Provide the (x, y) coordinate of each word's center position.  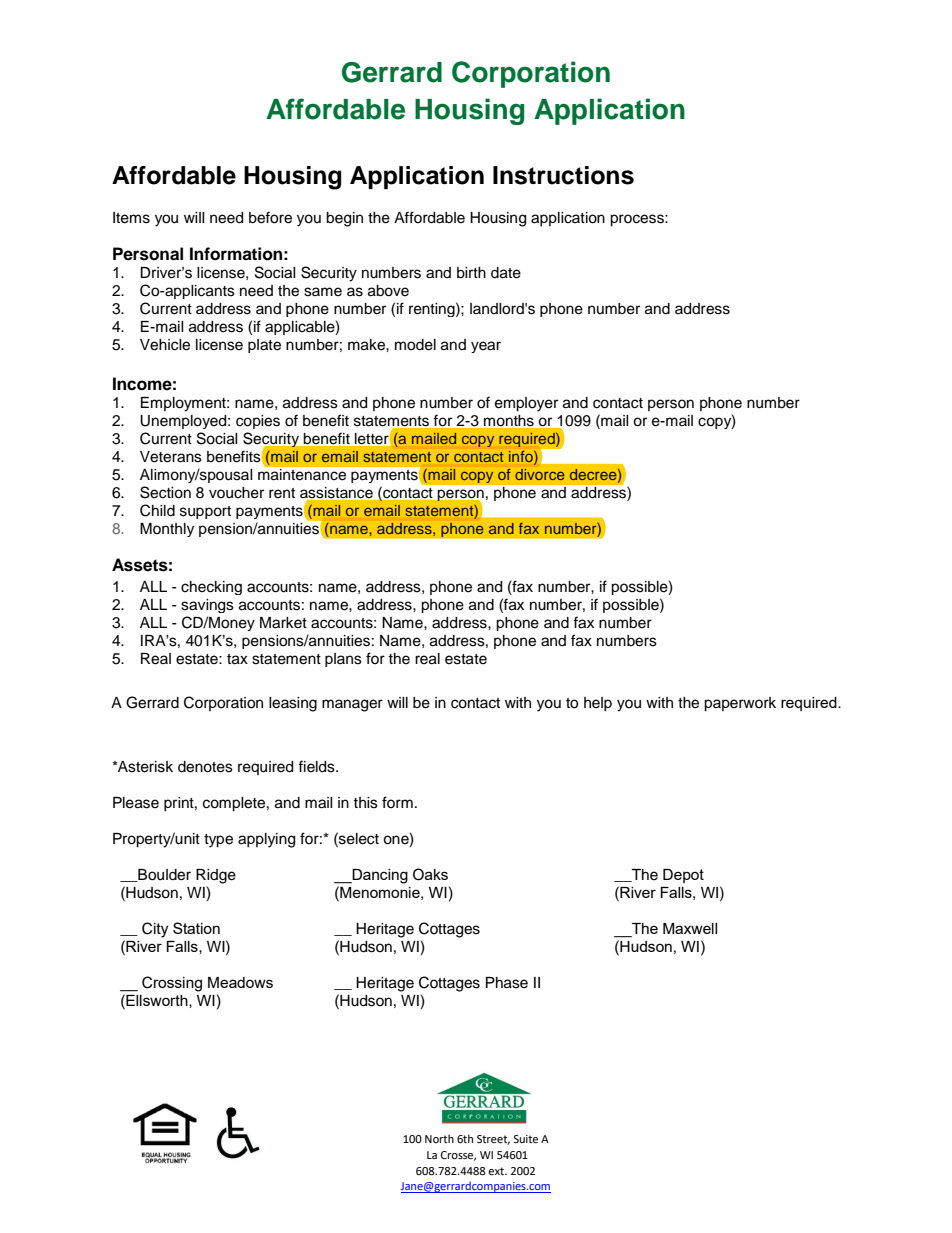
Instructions (563, 175)
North (439, 1138)
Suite (525, 1139)
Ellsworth (157, 1001)
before (270, 217)
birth (471, 273)
